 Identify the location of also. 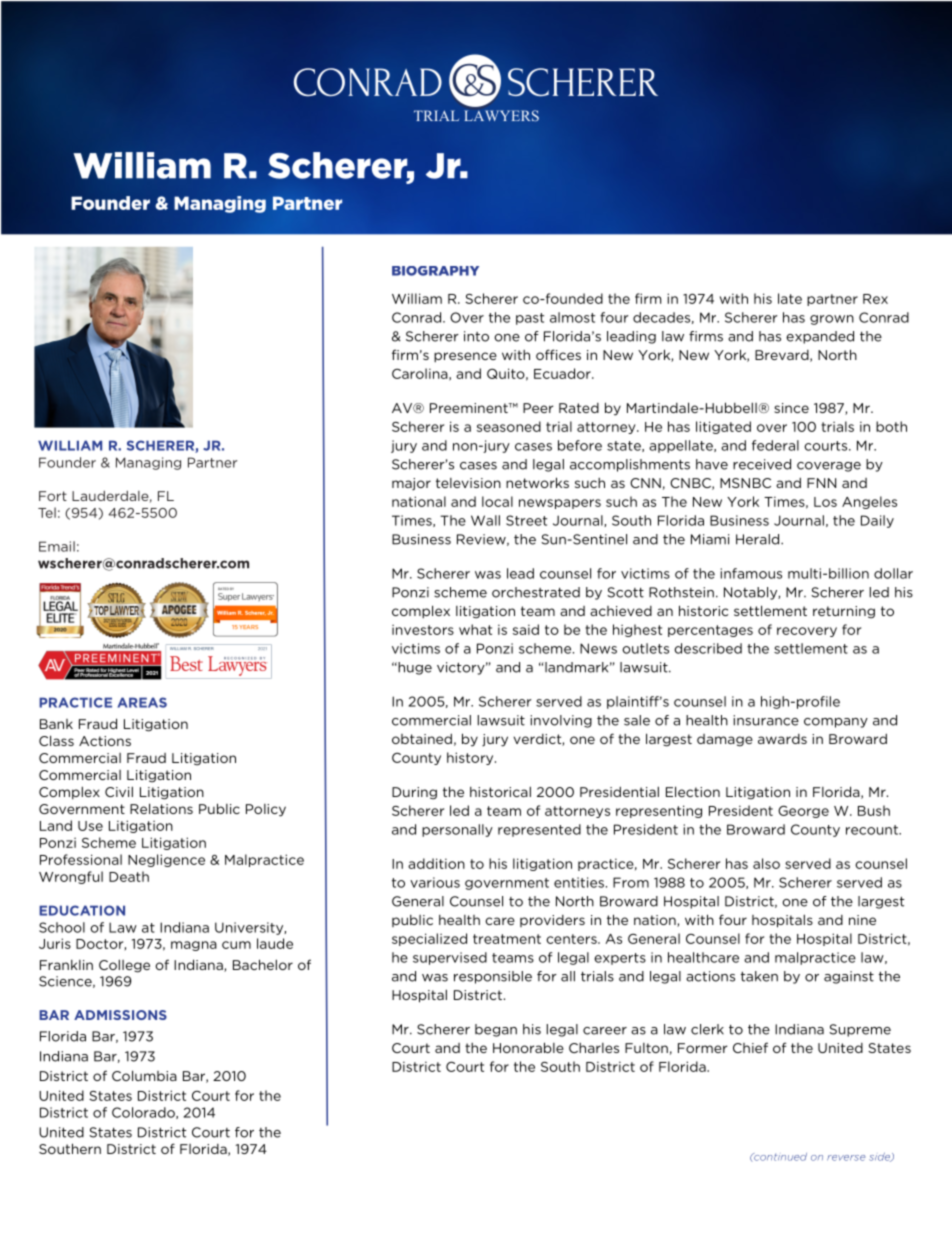
(766, 863).
